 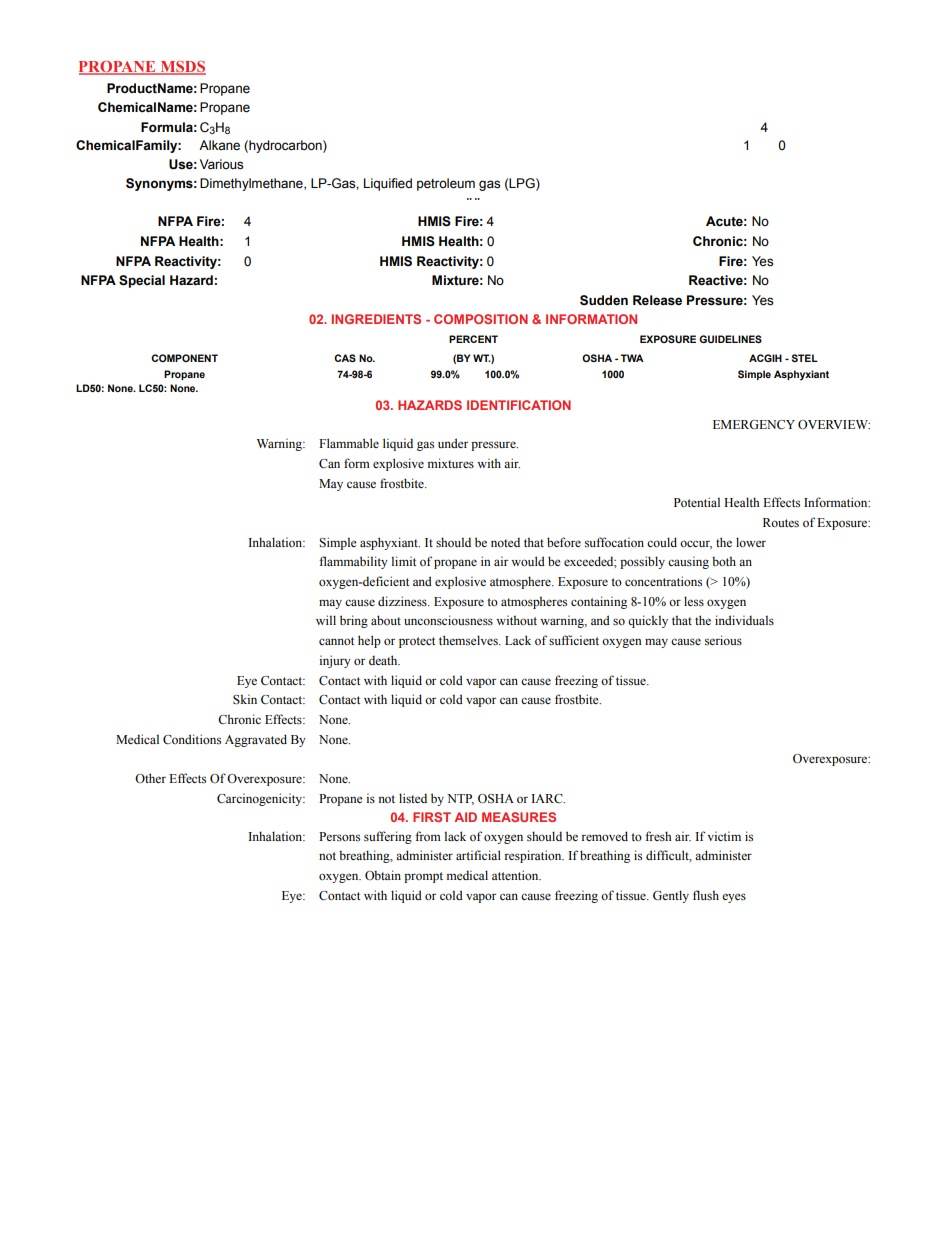 What do you see at coordinates (516, 875) in the screenshot?
I see `attention` at bounding box center [516, 875].
